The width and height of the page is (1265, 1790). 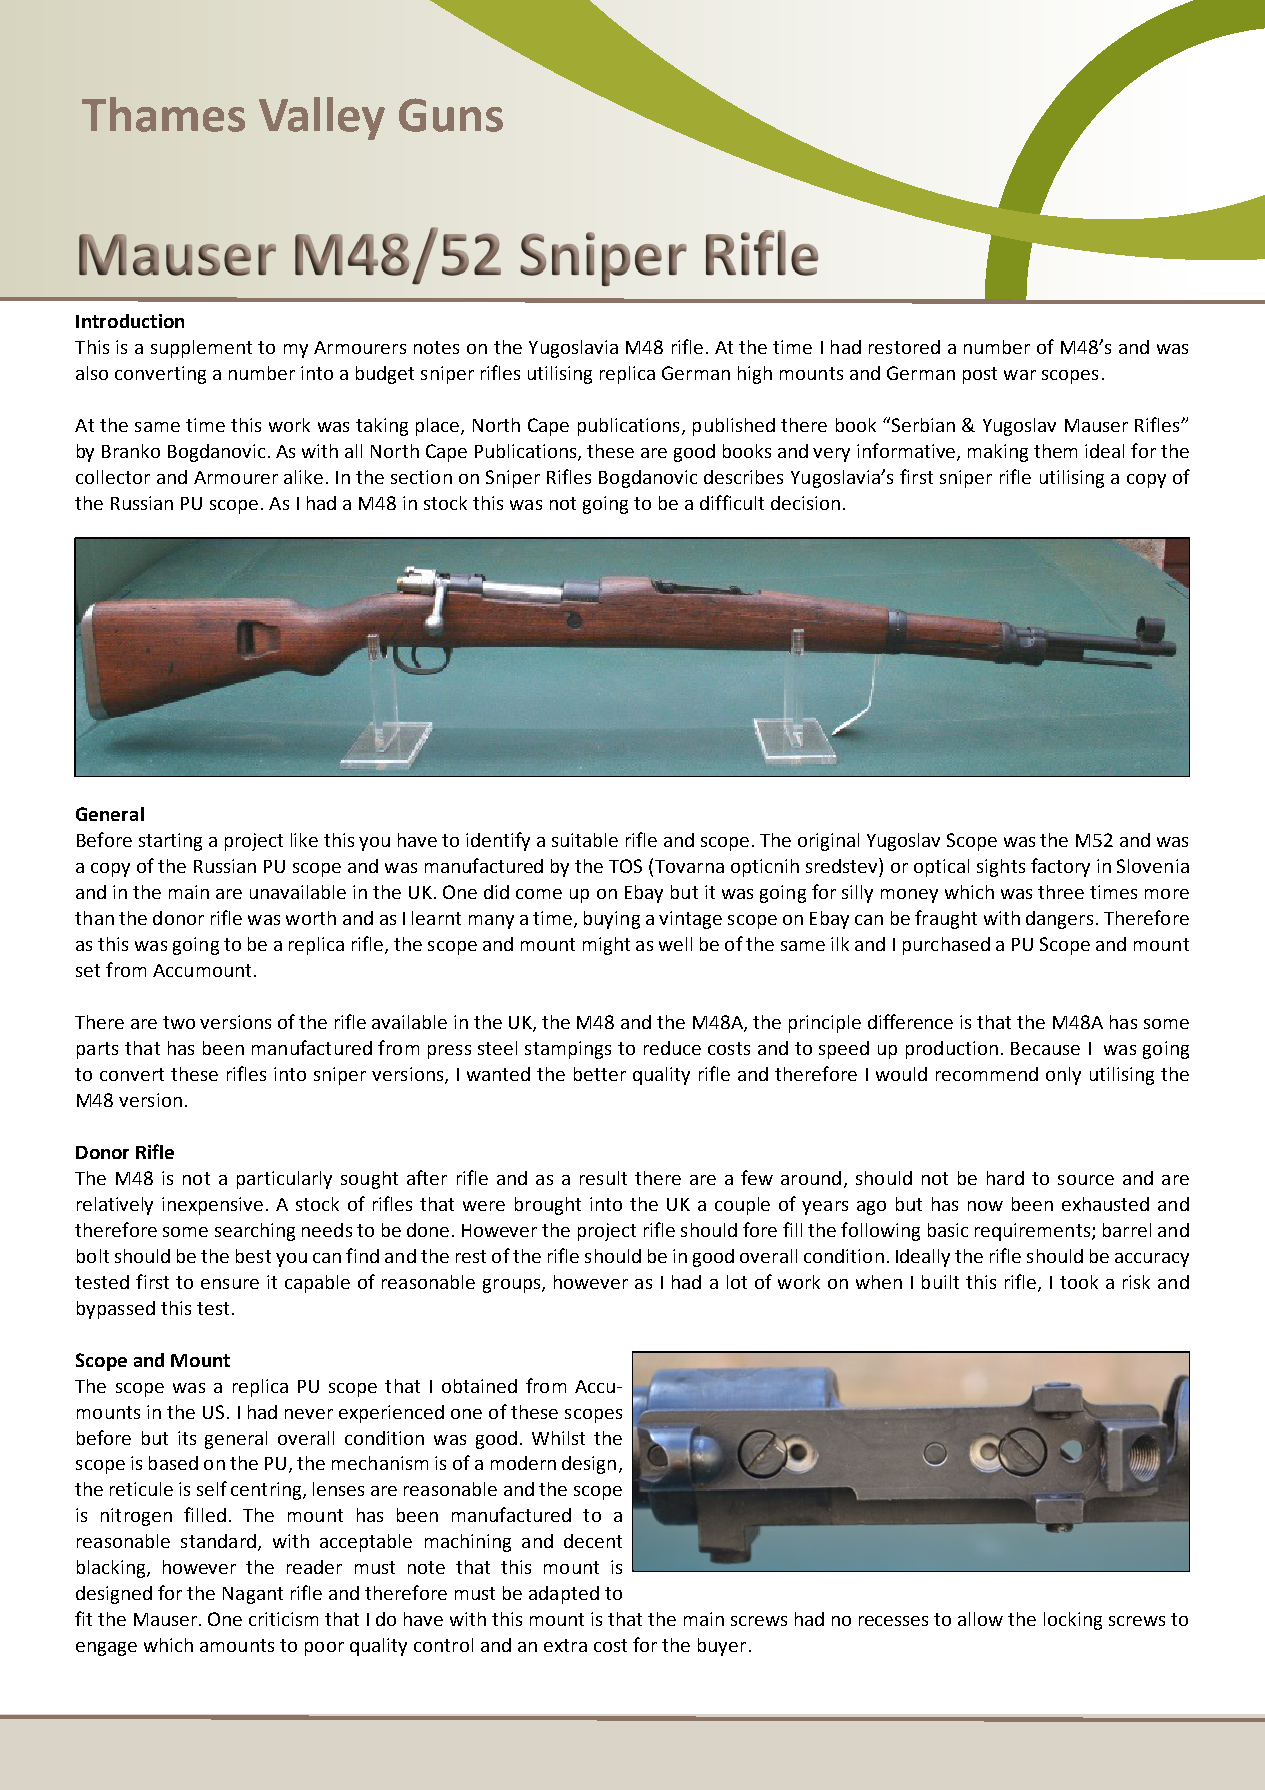 What do you see at coordinates (1061, 892) in the page?
I see `three` at bounding box center [1061, 892].
